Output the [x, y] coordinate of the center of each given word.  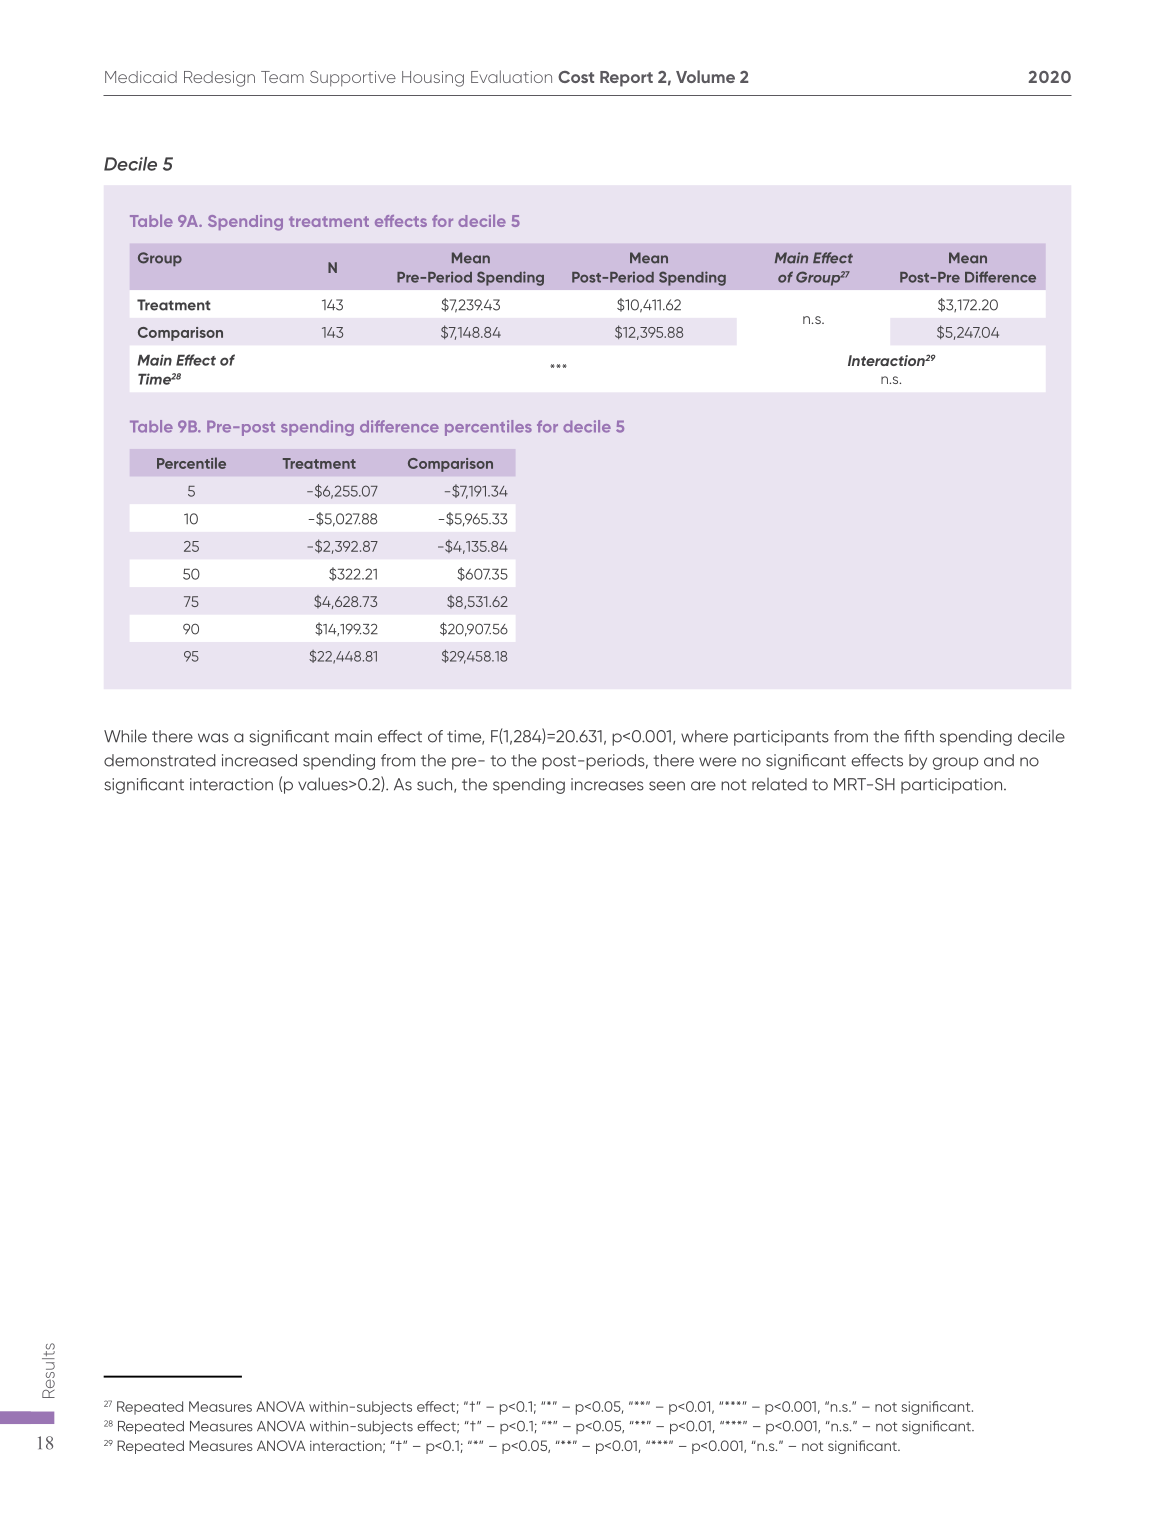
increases [607, 784]
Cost [576, 77]
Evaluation [511, 76]
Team [282, 77]
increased [259, 760]
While [125, 736]
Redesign [219, 79]
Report [626, 79]
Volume [705, 76]
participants [781, 738]
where [704, 736]
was [213, 738]
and [999, 760]
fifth [919, 736]
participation [951, 786]
